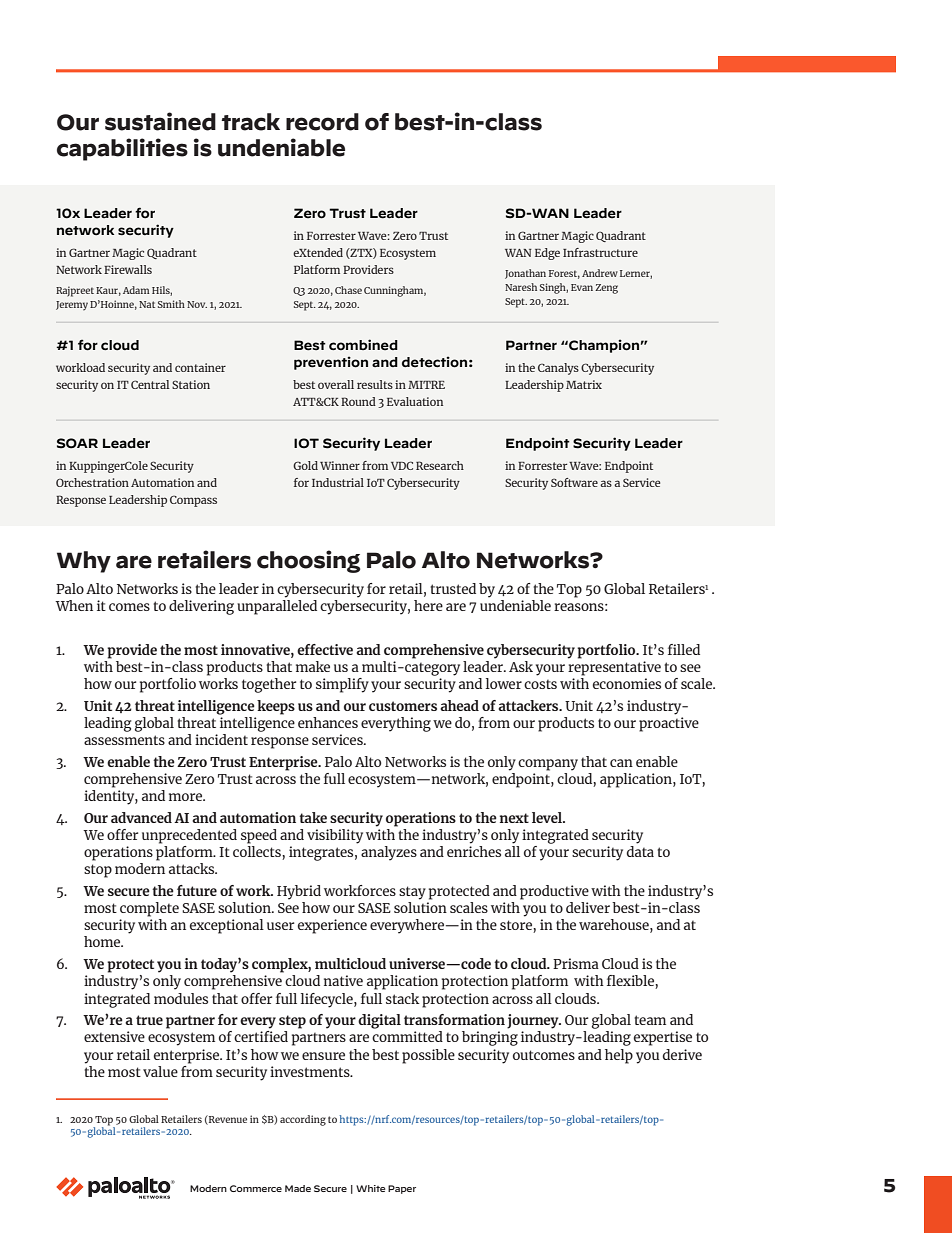 Image resolution: width=952 pixels, height=1233 pixels. I want to click on Infrastructure, so click(600, 252).
